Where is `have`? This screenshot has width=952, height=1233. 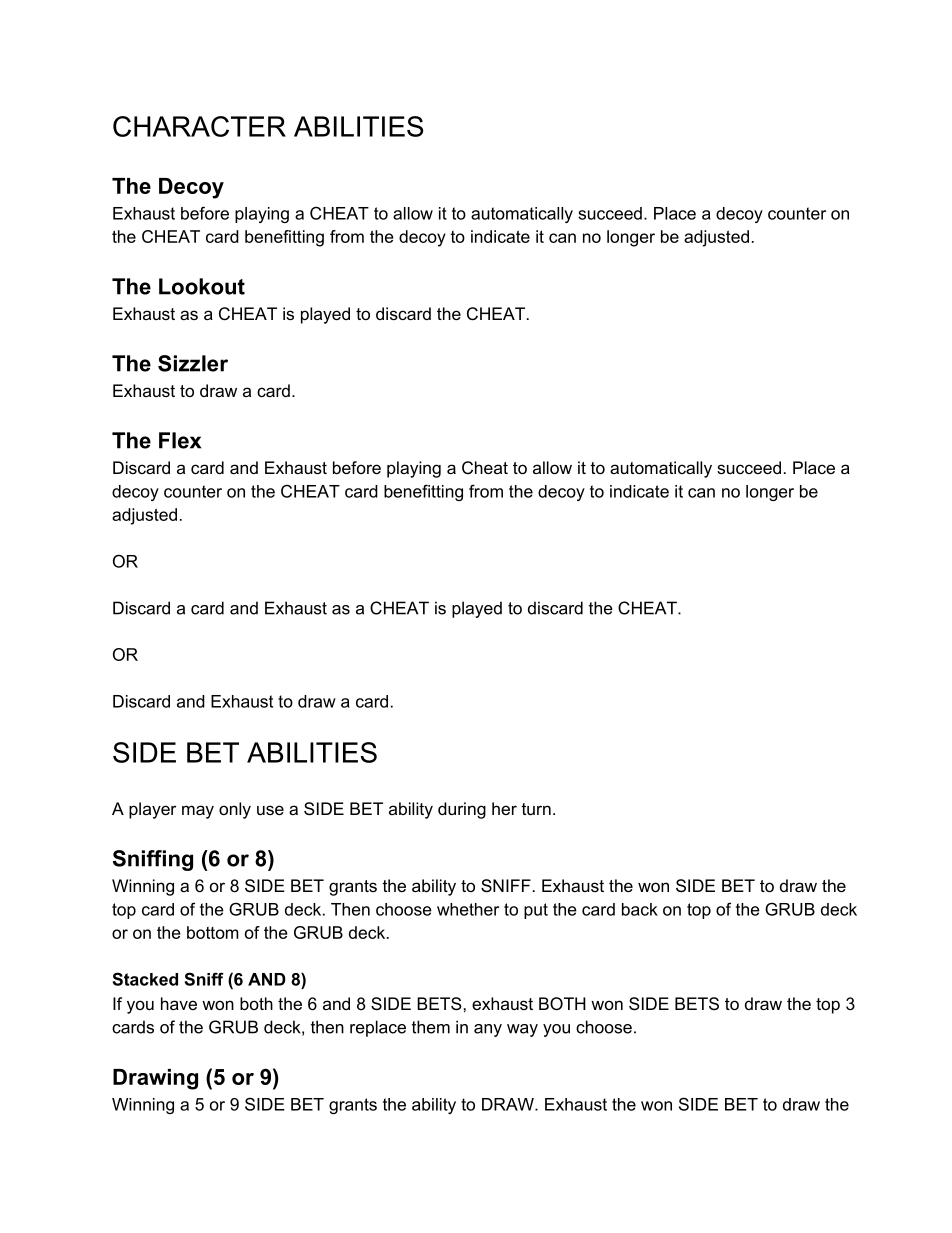
have is located at coordinates (179, 1003).
